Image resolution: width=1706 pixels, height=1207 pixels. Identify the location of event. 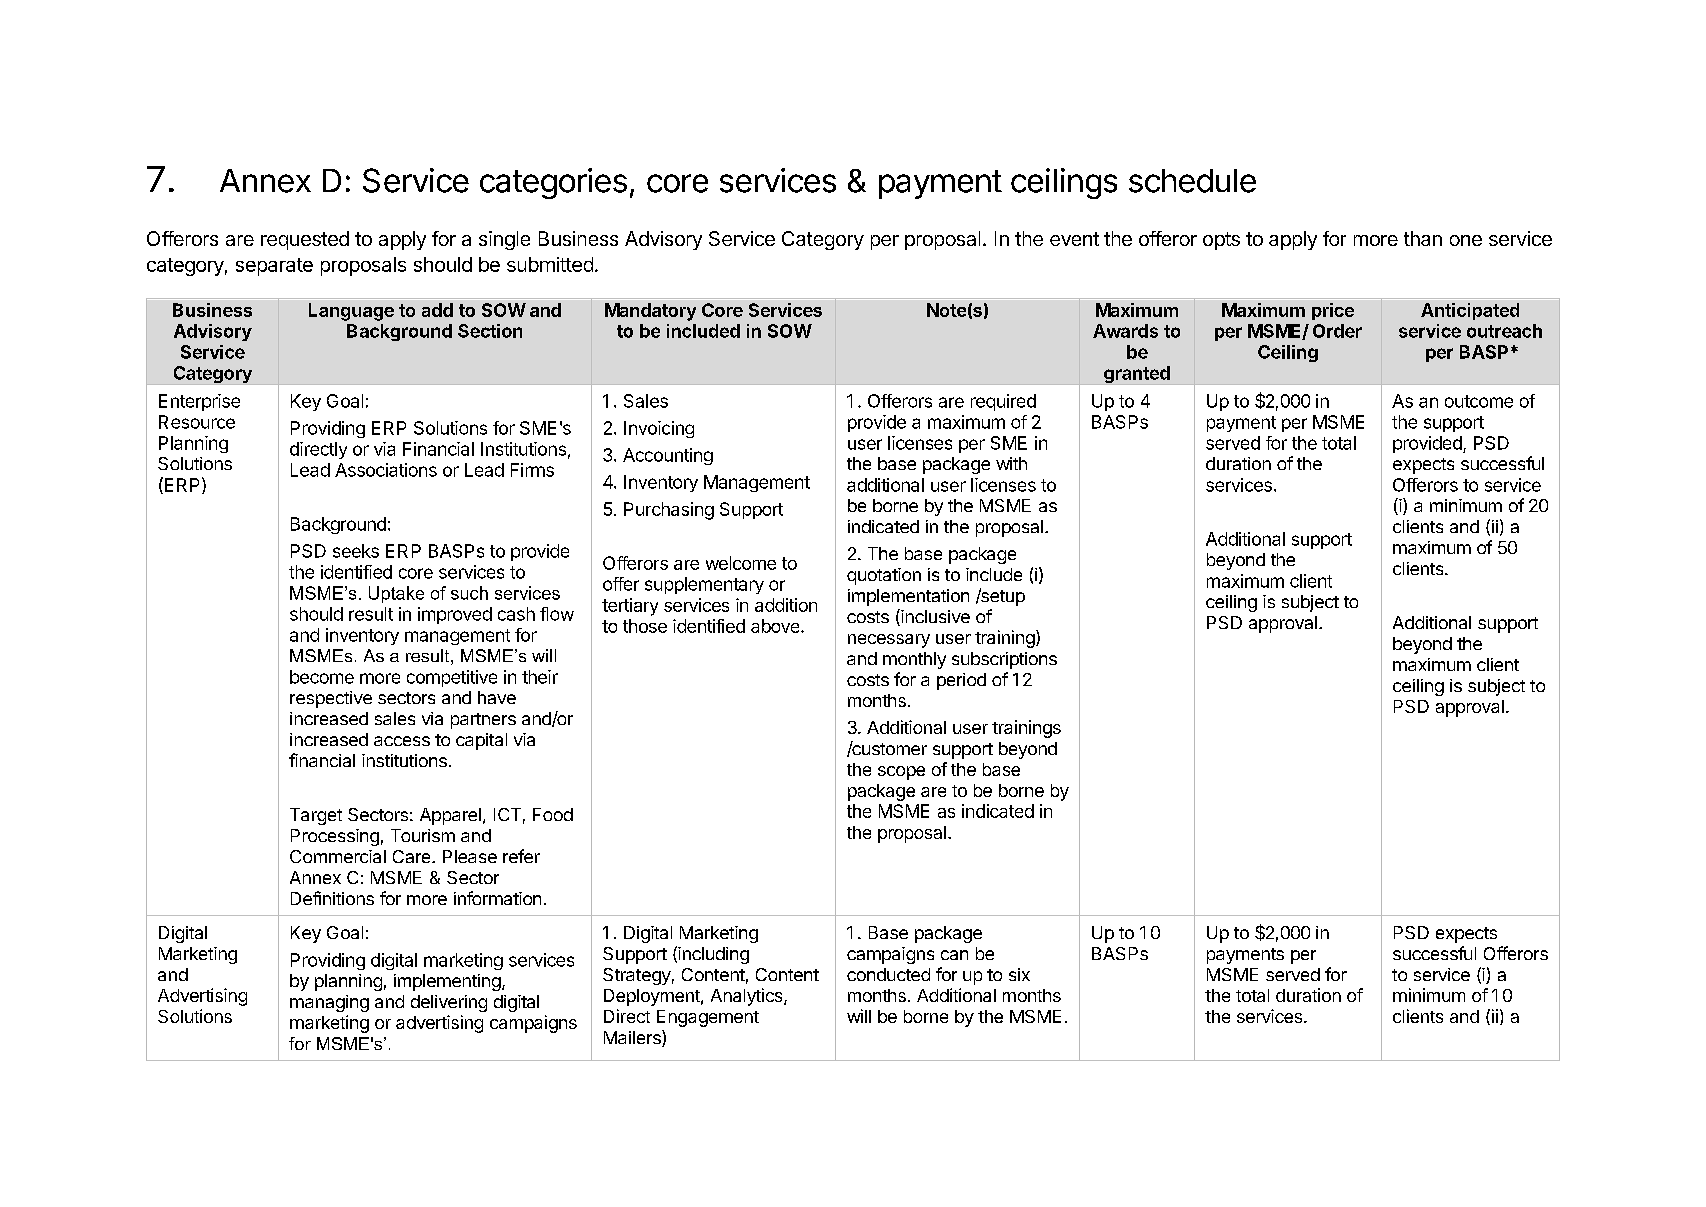
(1074, 239).
